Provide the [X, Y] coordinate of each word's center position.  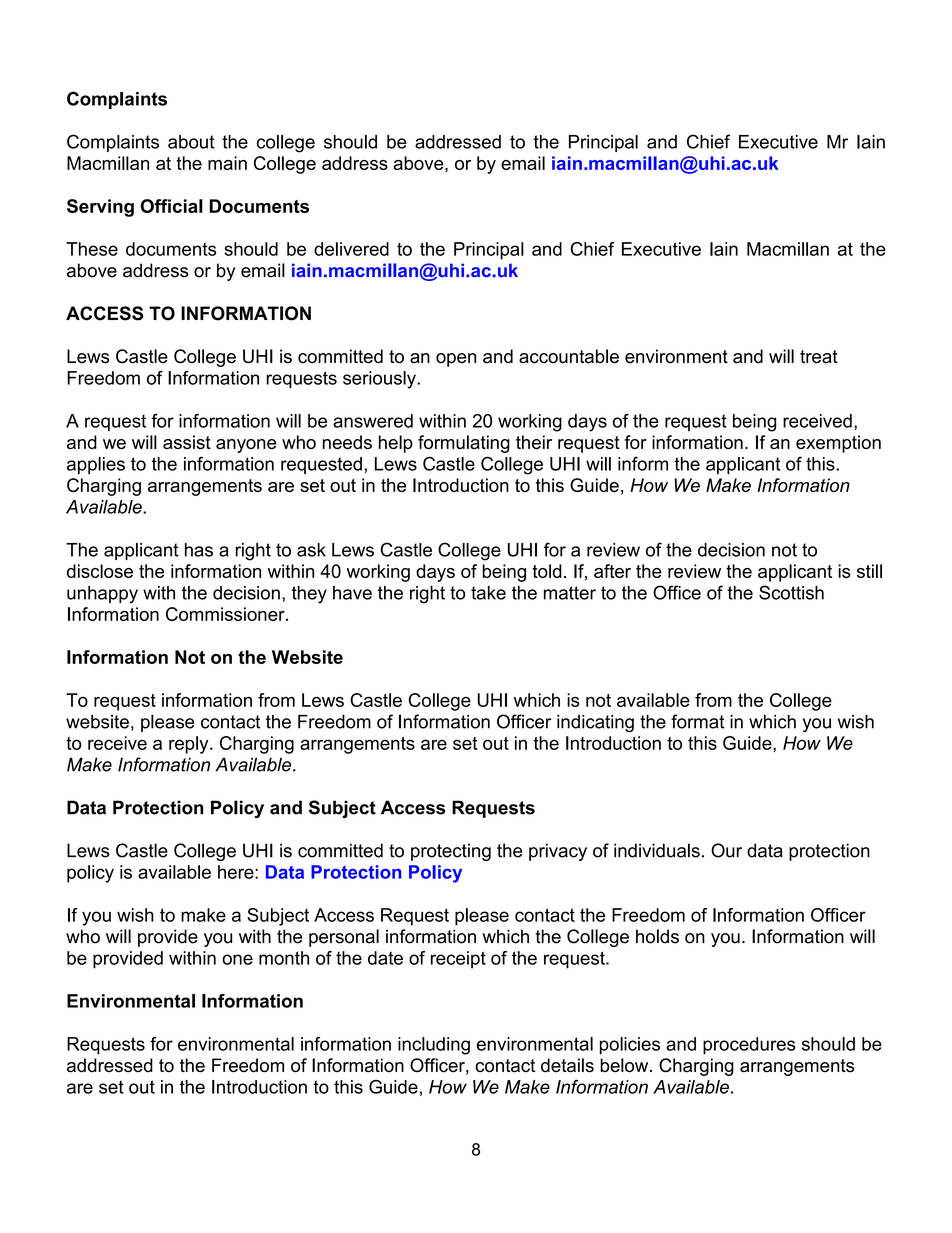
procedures [749, 1046]
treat [819, 357]
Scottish [791, 592]
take [488, 593]
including [434, 1046]
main [227, 163]
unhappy [102, 595]
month [284, 958]
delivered [351, 249]
